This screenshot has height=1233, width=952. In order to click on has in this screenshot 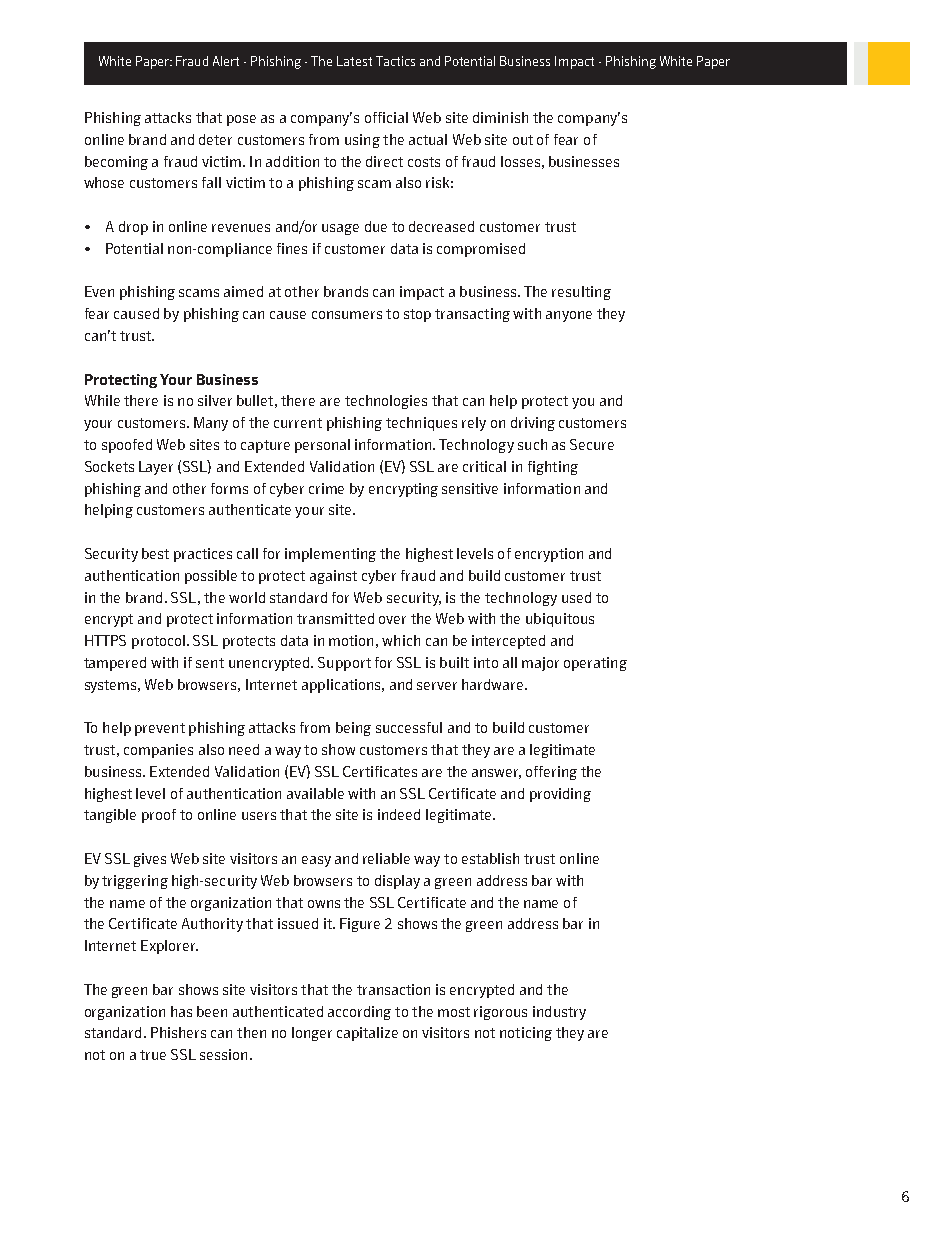, I will do `click(181, 1011)`.
